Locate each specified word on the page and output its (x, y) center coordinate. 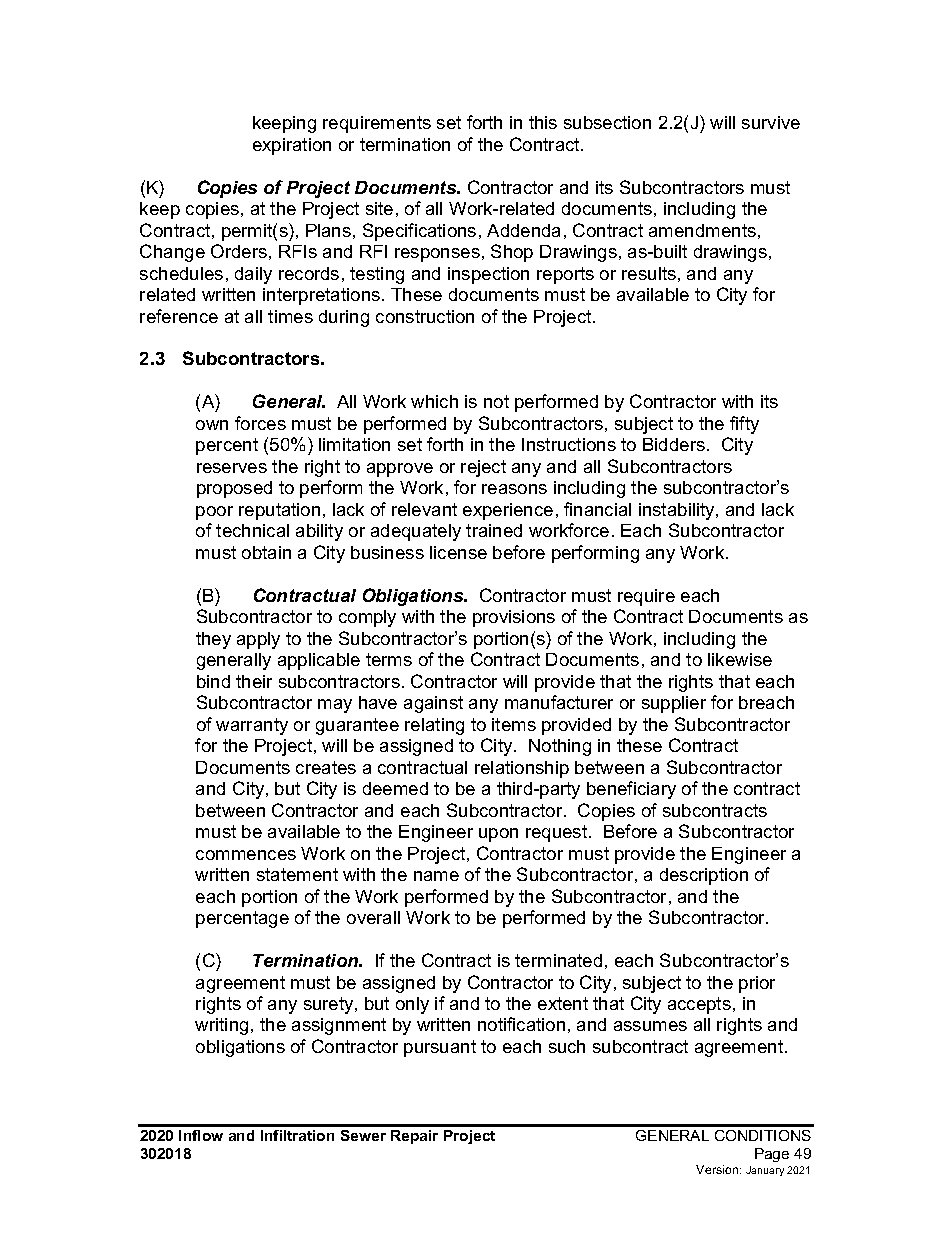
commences (246, 855)
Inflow (201, 1135)
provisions (514, 618)
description (704, 876)
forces (260, 423)
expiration (292, 146)
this (543, 122)
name (436, 876)
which (434, 401)
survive (771, 122)
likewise (740, 659)
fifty (744, 425)
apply (258, 640)
